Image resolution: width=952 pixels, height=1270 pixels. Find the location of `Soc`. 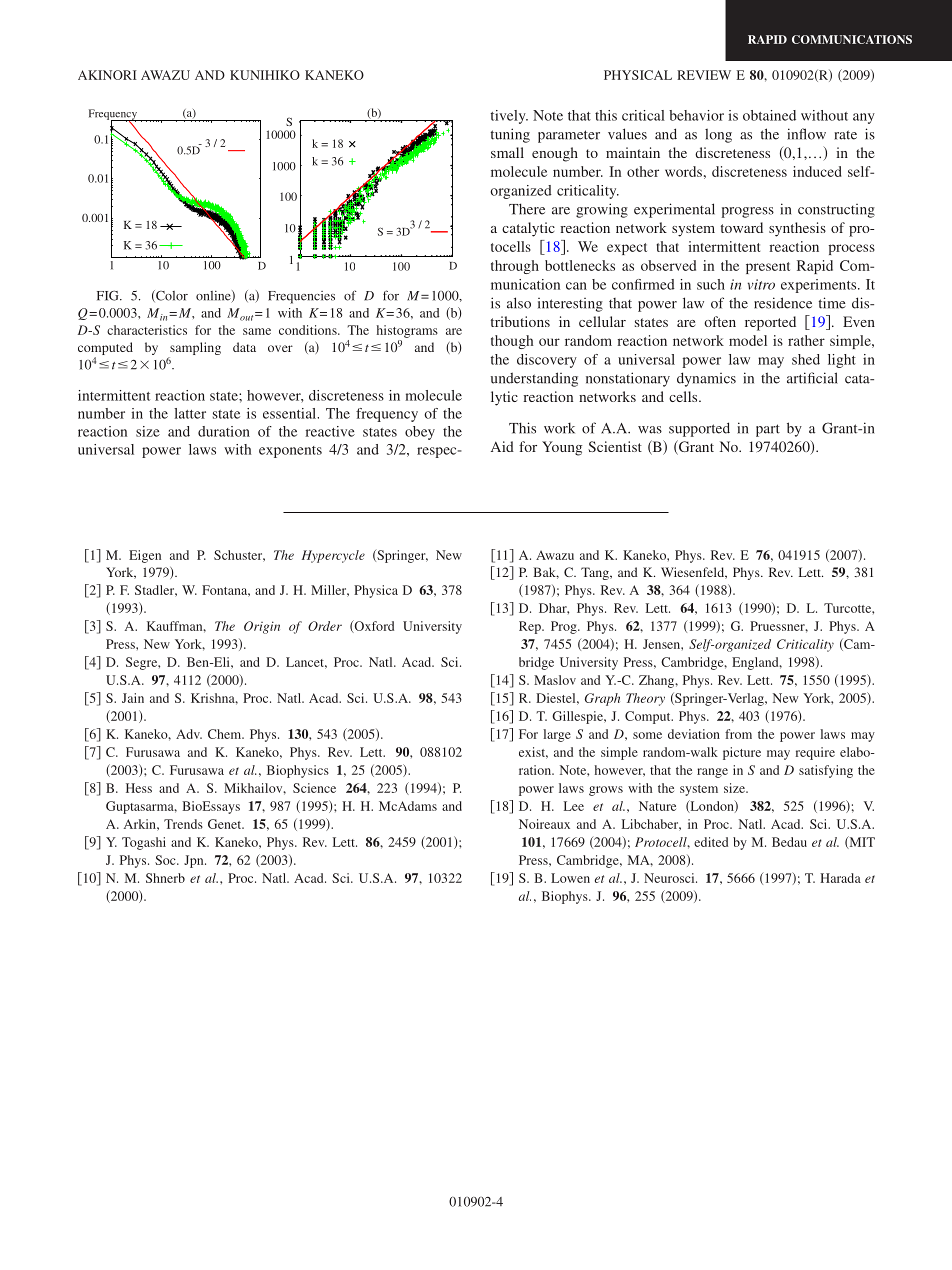

Soc is located at coordinates (166, 860).
